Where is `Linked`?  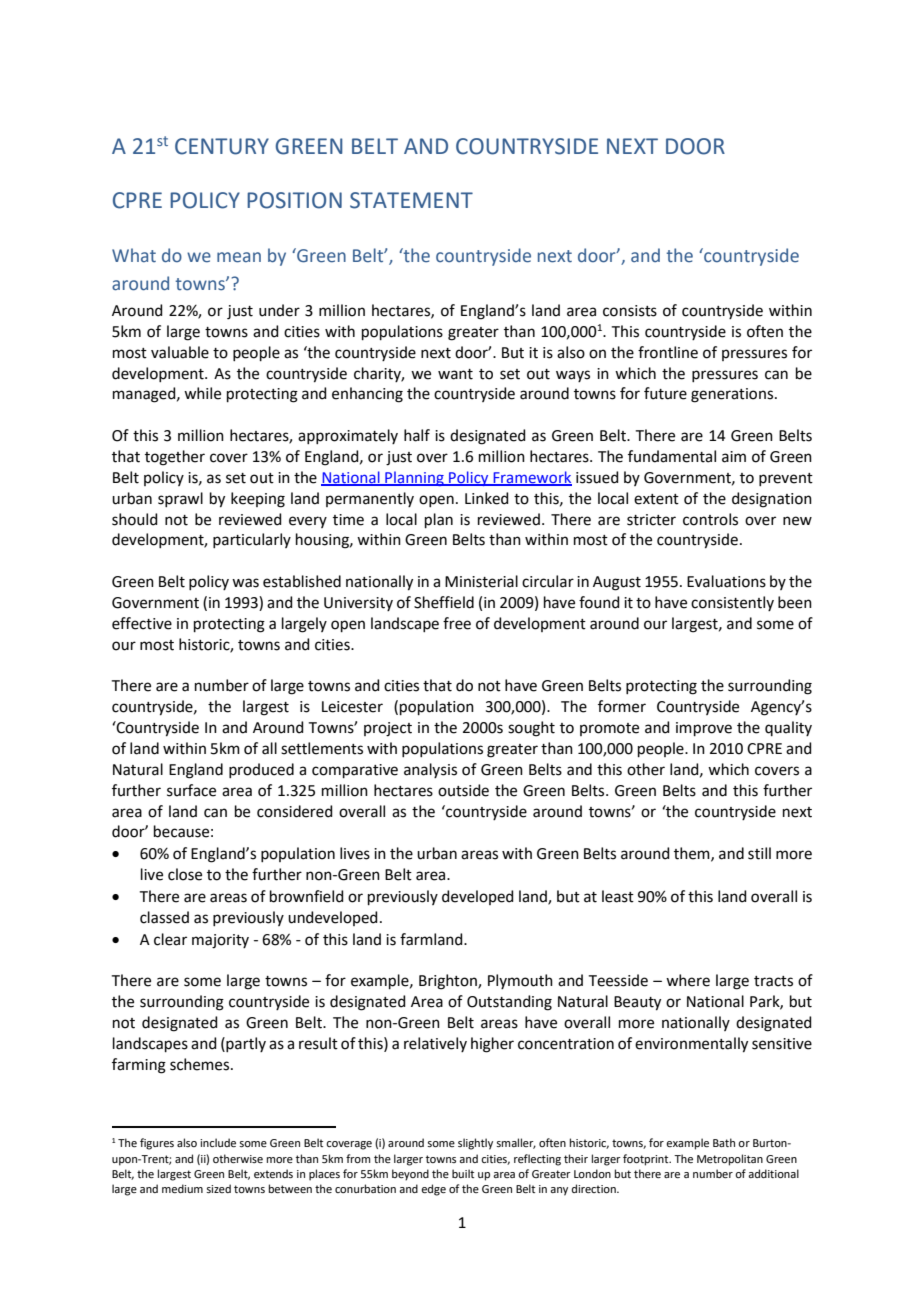
Linked is located at coordinates (487, 498).
